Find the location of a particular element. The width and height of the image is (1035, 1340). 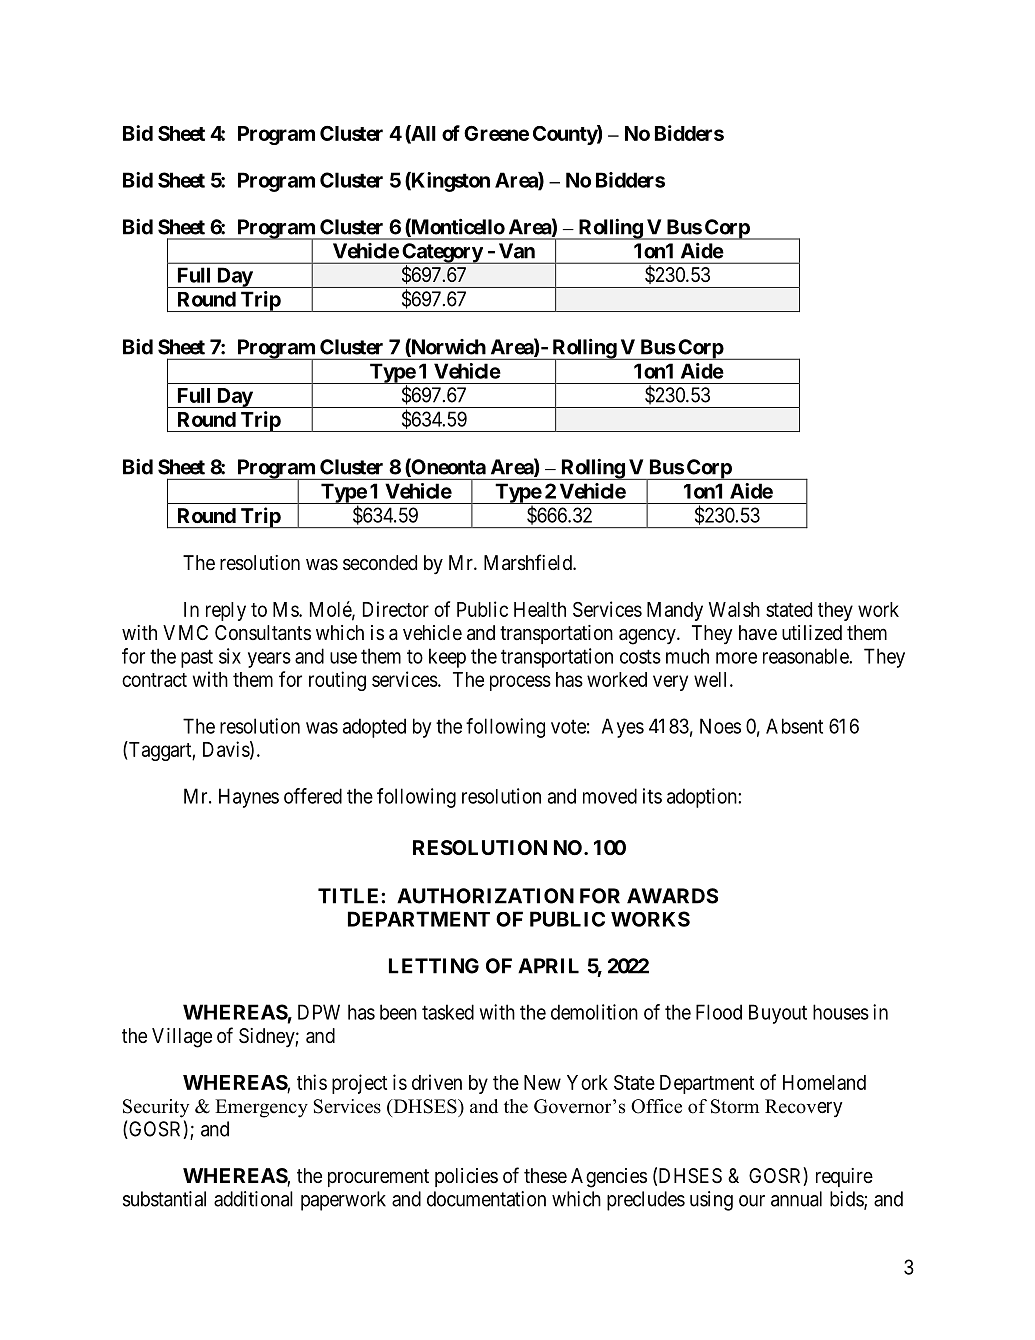

Category is located at coordinates (442, 253).
